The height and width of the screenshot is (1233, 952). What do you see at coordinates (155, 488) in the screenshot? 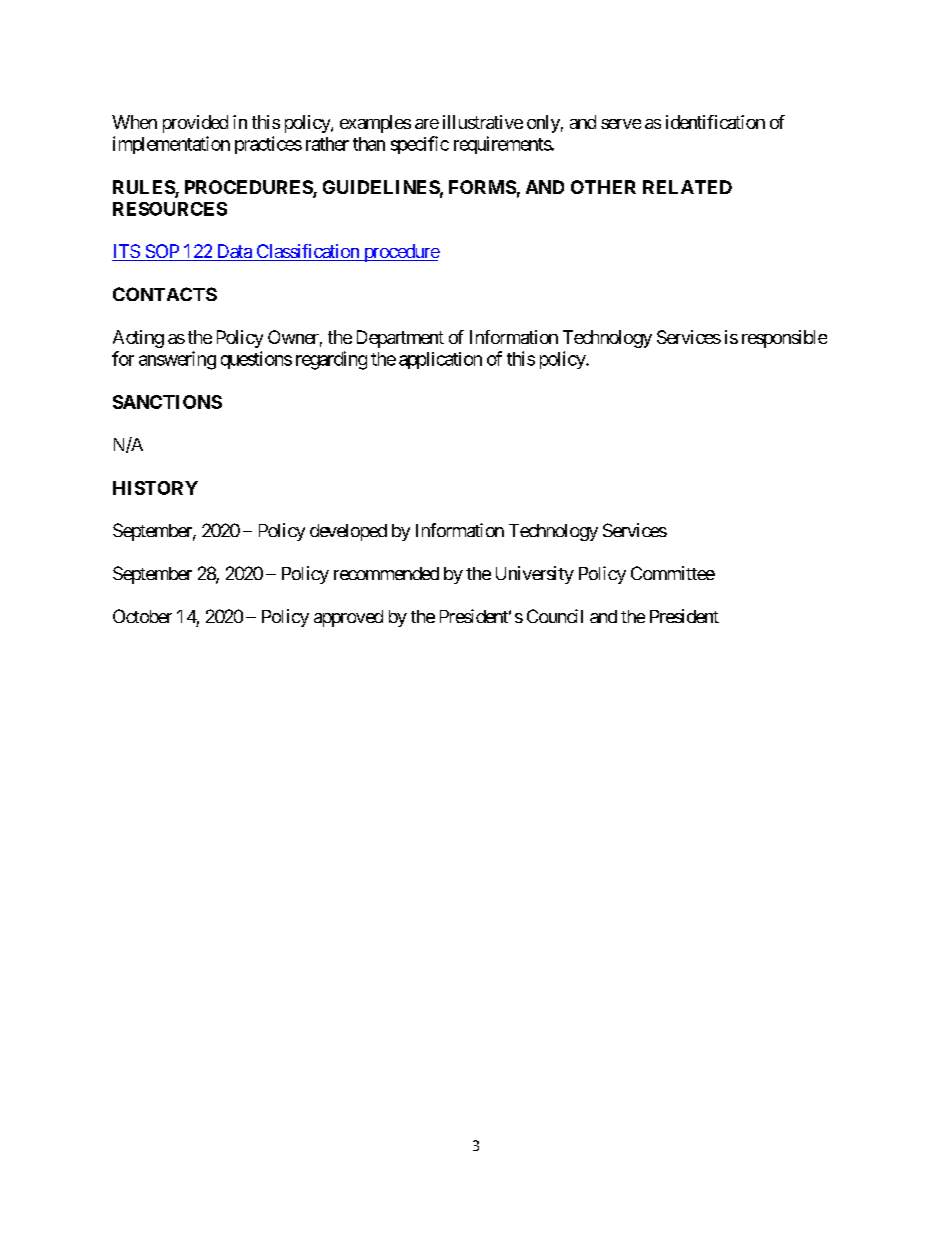
I see `HISTORY` at bounding box center [155, 488].
